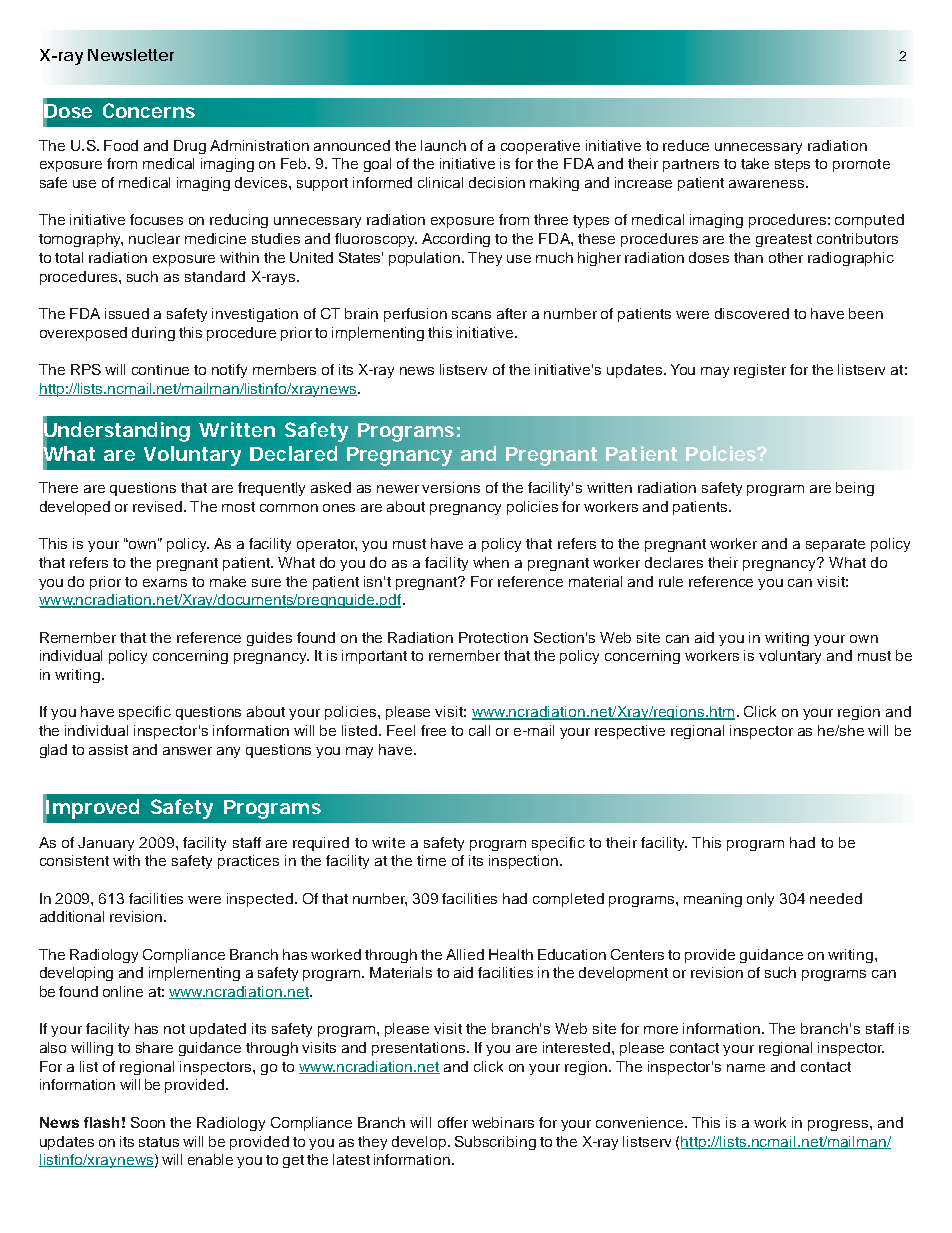 This page has height=1233, width=952. What do you see at coordinates (755, 163) in the page?
I see `take` at bounding box center [755, 163].
